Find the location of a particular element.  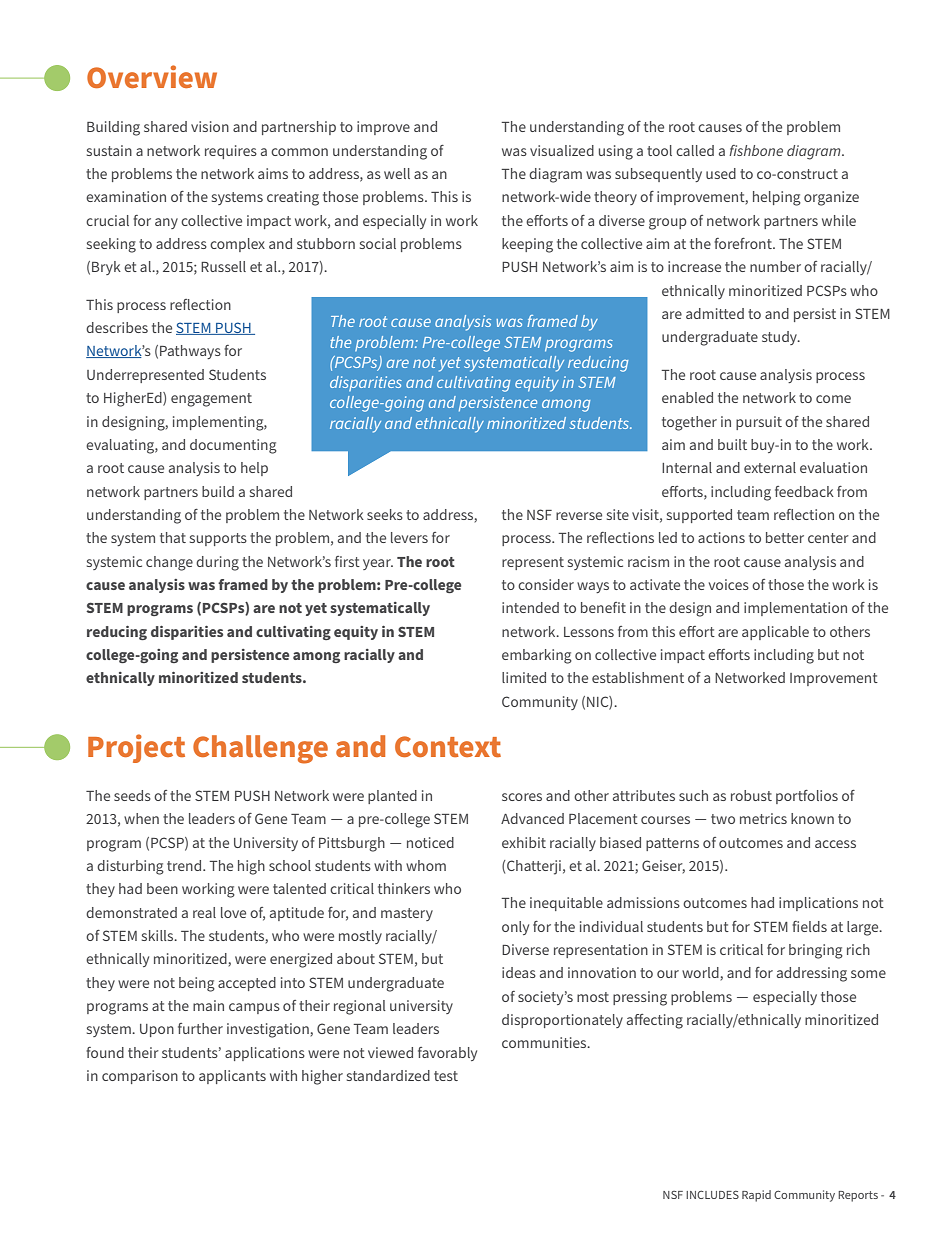

study is located at coordinates (781, 338).
